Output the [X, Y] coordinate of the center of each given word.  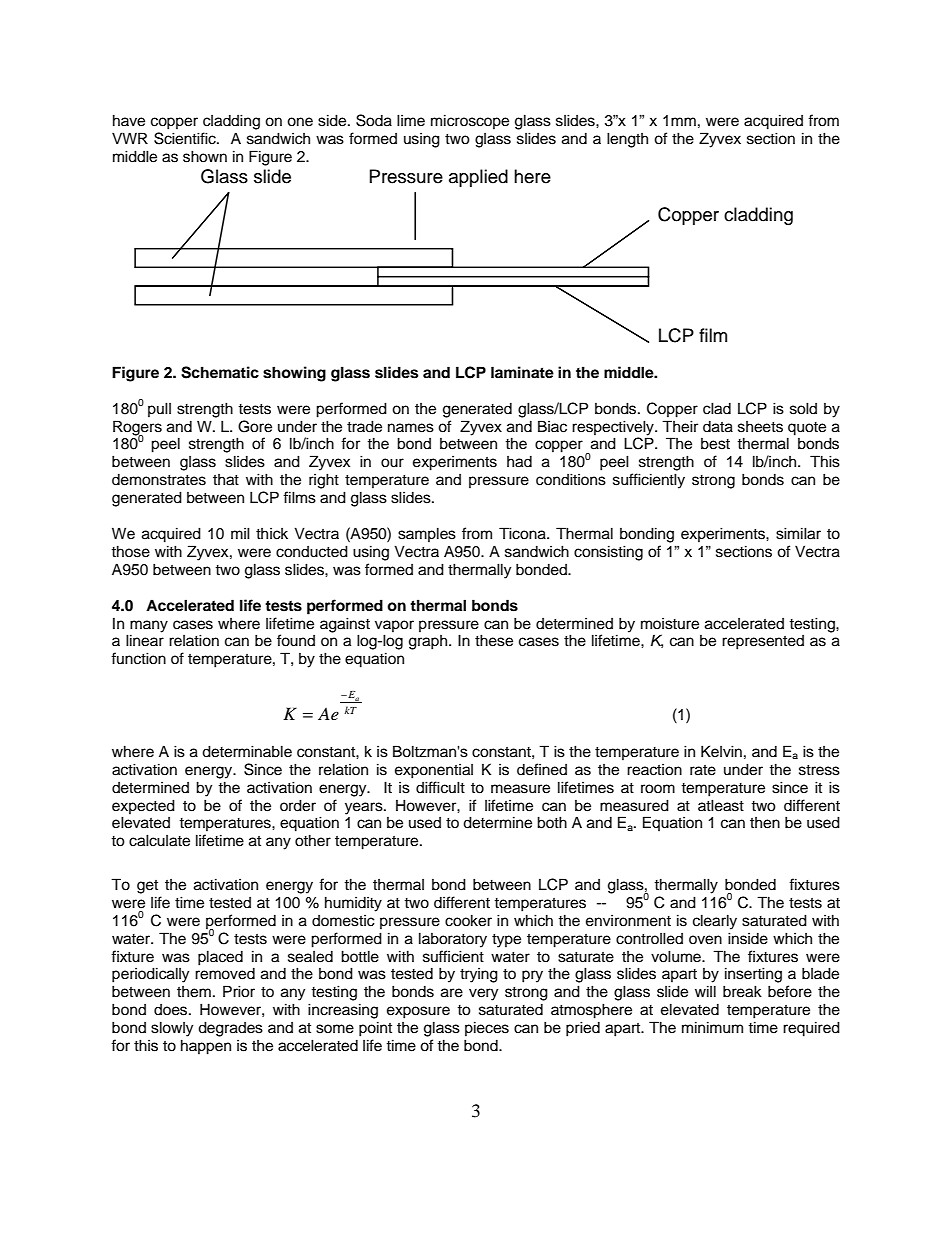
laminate [522, 372]
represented [763, 642]
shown [205, 156]
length [627, 140]
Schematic [220, 372]
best [715, 444]
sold [803, 408]
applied [478, 178]
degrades [230, 1029]
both [552, 822]
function [138, 658]
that [226, 480]
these [494, 640]
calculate [159, 840]
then [765, 823]
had [519, 462]
